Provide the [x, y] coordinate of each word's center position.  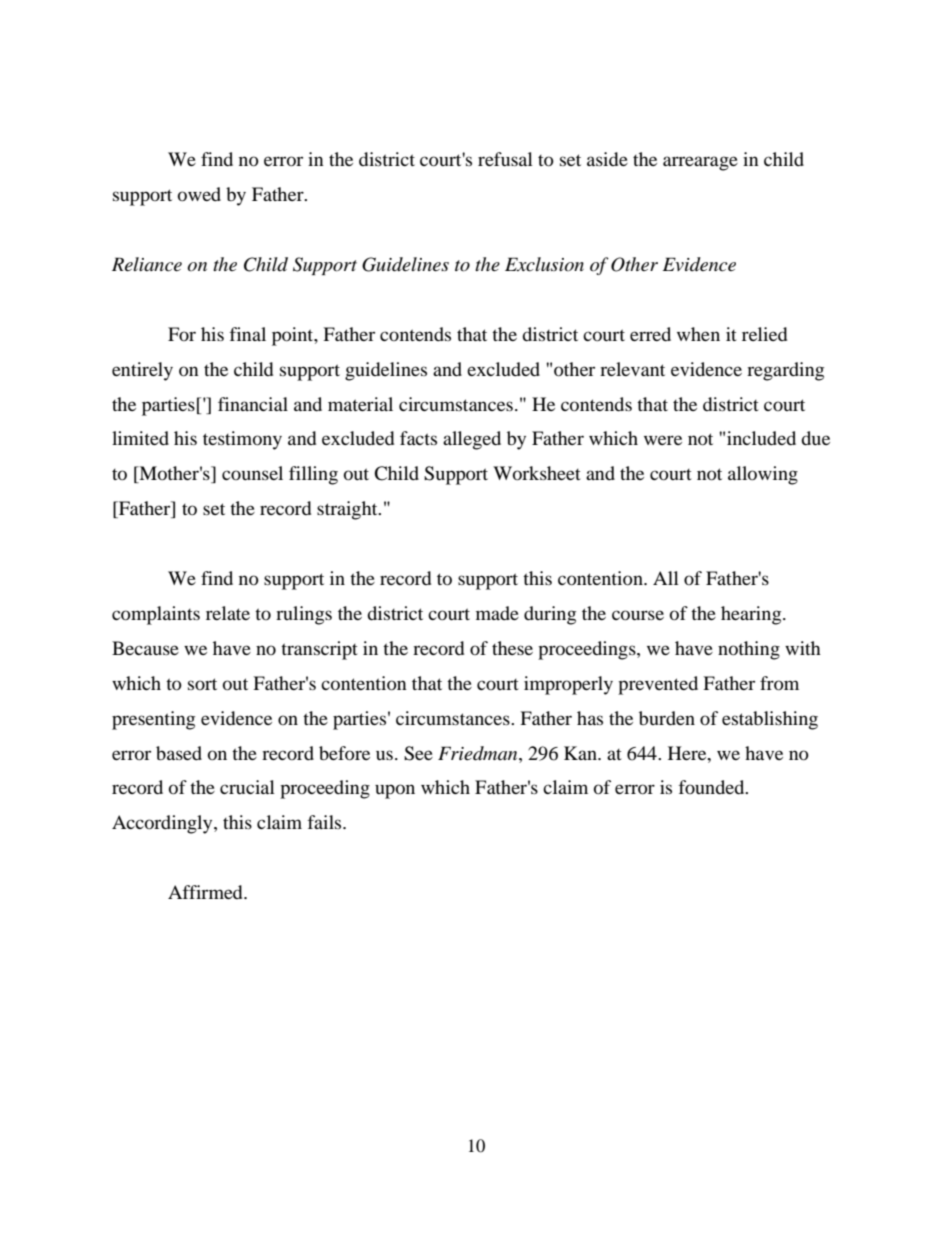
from [779, 683]
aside [607, 159]
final [247, 334]
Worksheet [537, 473]
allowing [763, 475]
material [360, 404]
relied [764, 334]
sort [202, 684]
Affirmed [206, 892]
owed [199, 194]
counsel [252, 473]
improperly [568, 685]
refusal [505, 159]
